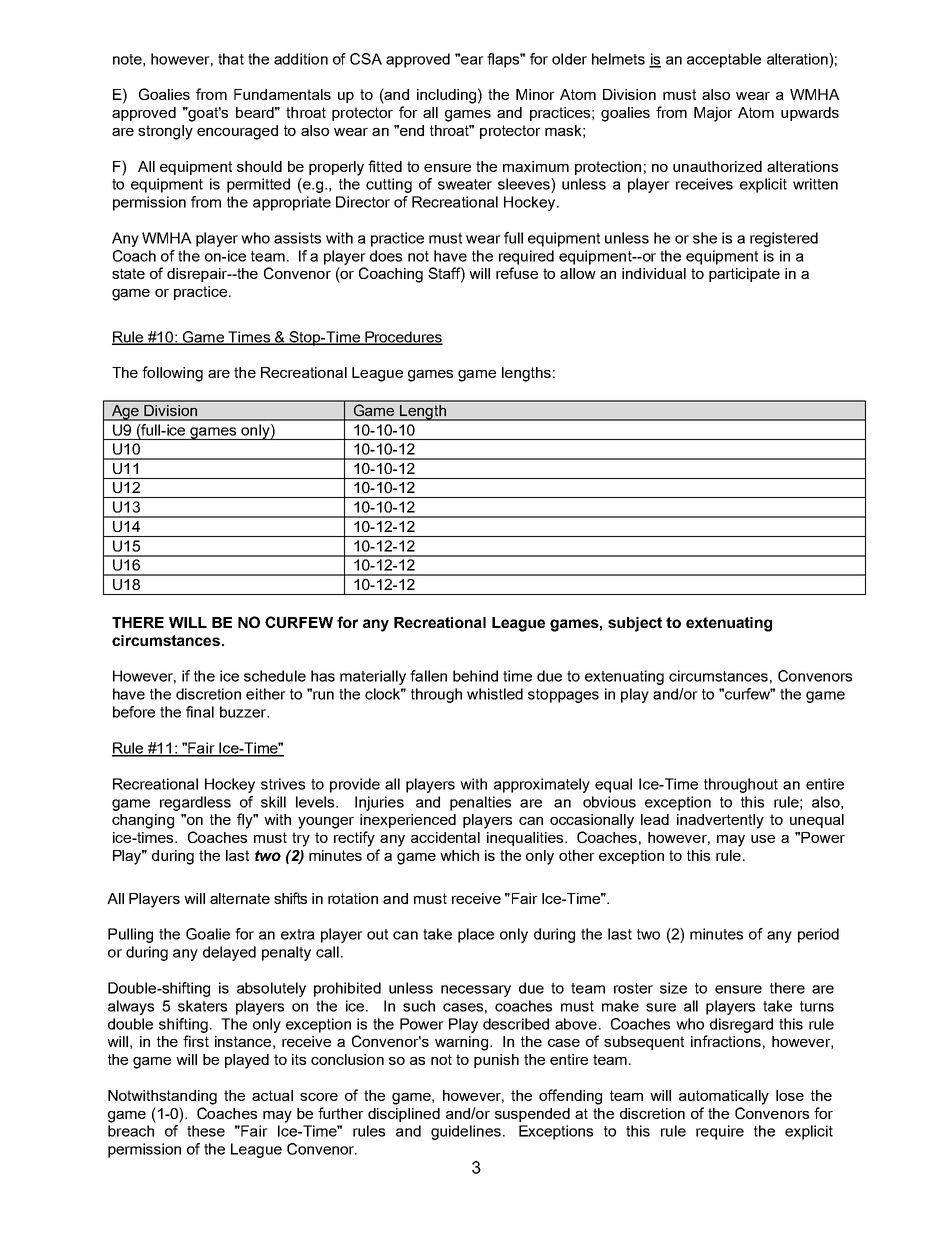 Image resolution: width=952 pixels, height=1233 pixels. I want to click on participate, so click(744, 275).
